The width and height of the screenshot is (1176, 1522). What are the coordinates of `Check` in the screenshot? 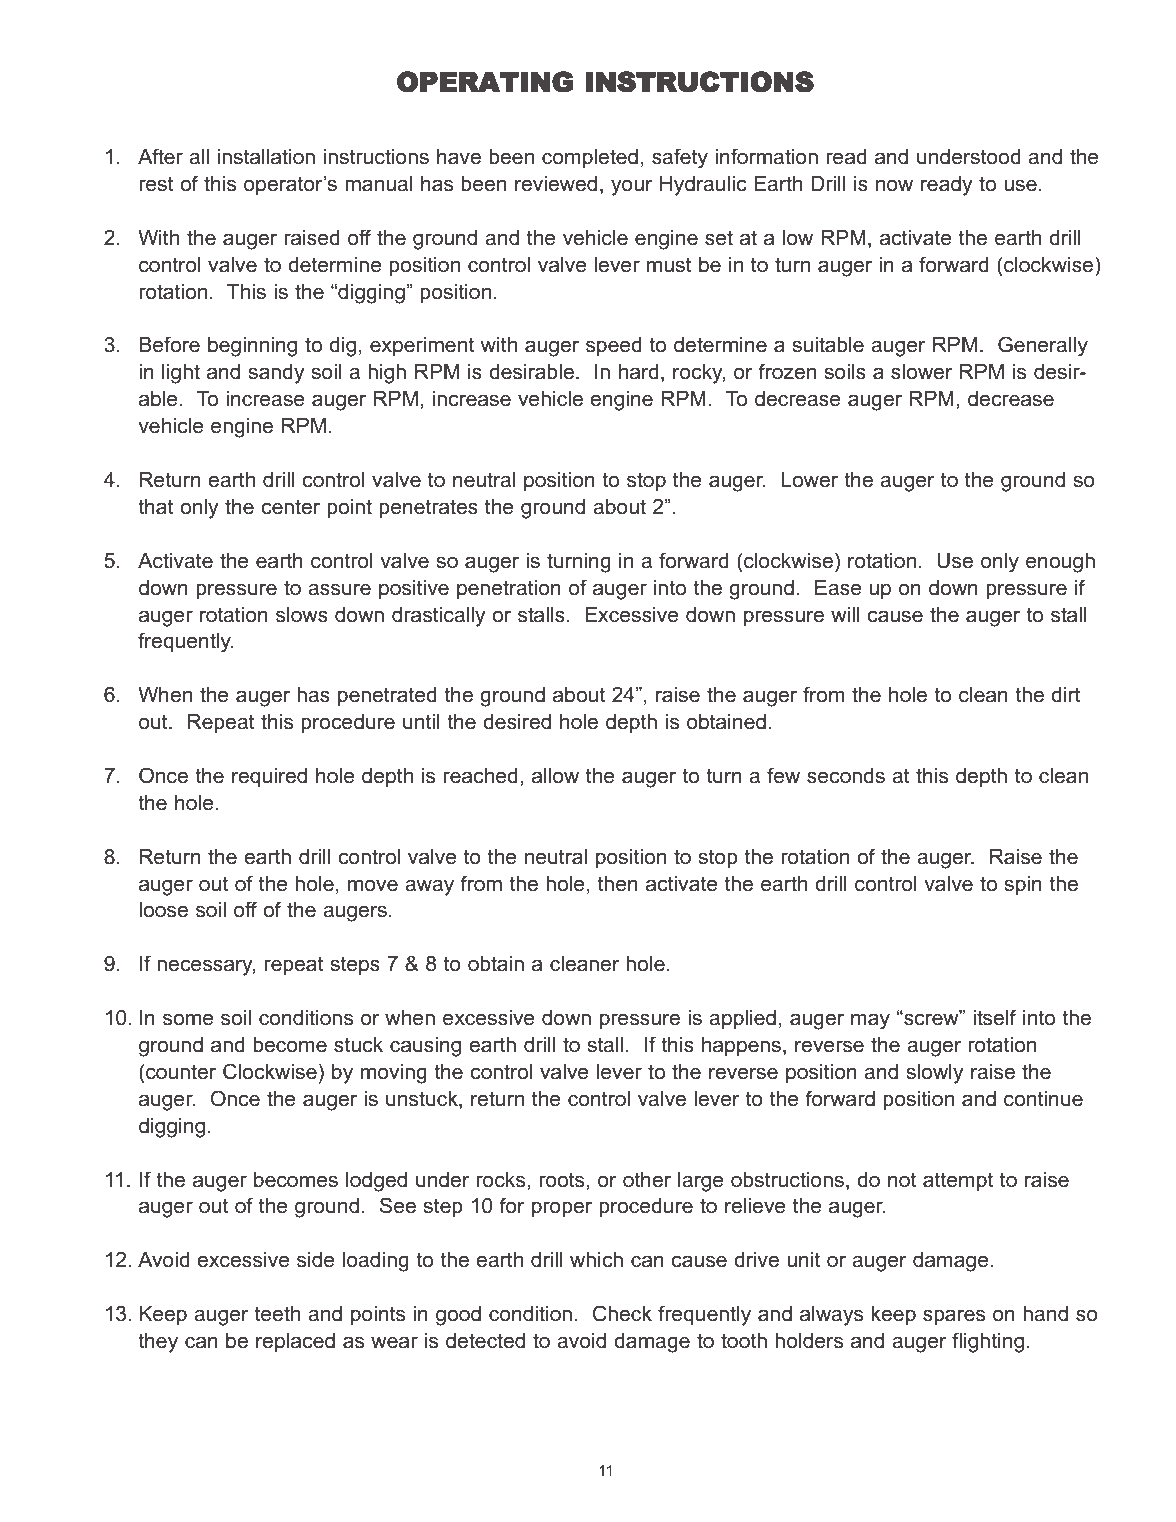 It's located at (622, 1313).
